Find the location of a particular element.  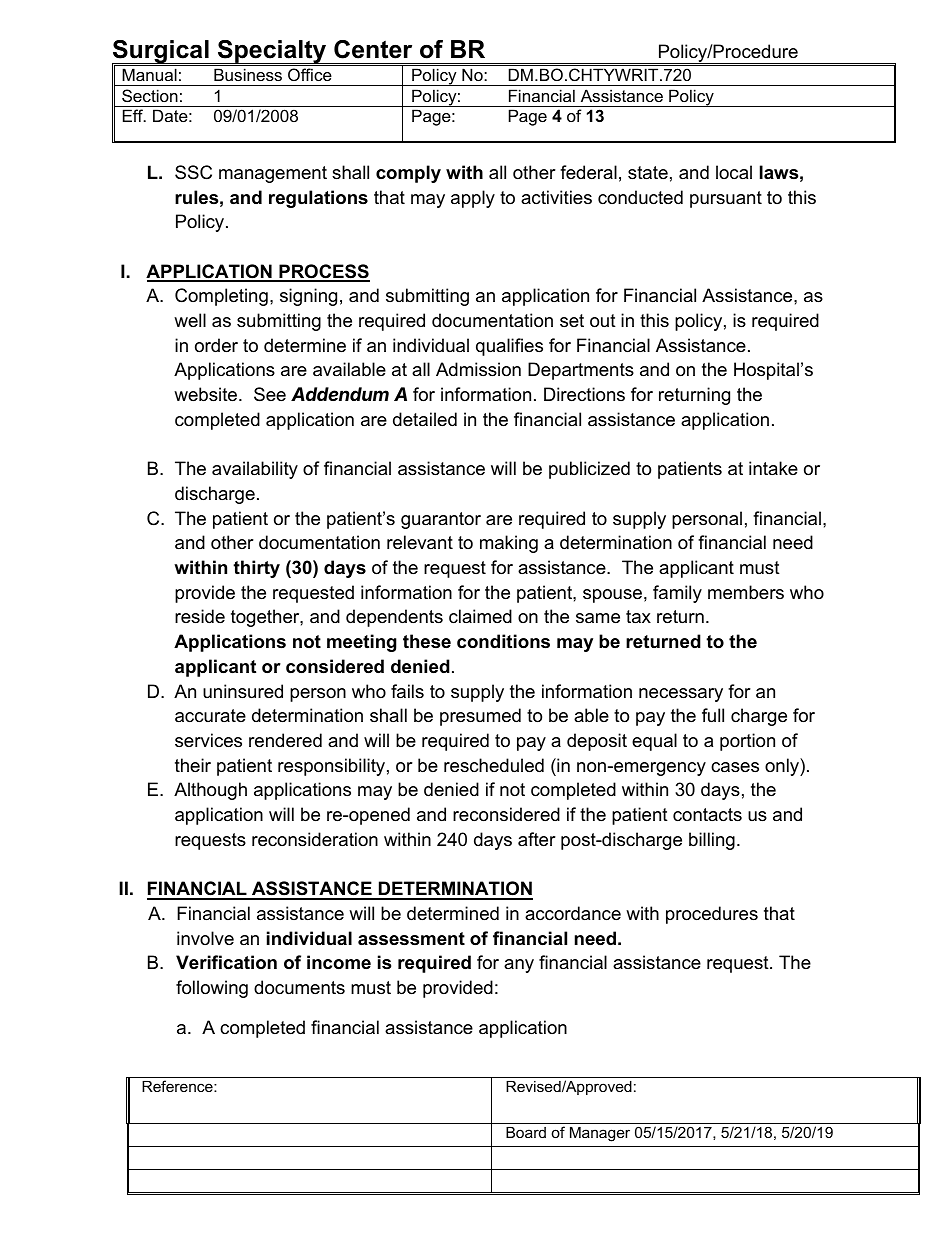

Reference is located at coordinates (178, 1086).
